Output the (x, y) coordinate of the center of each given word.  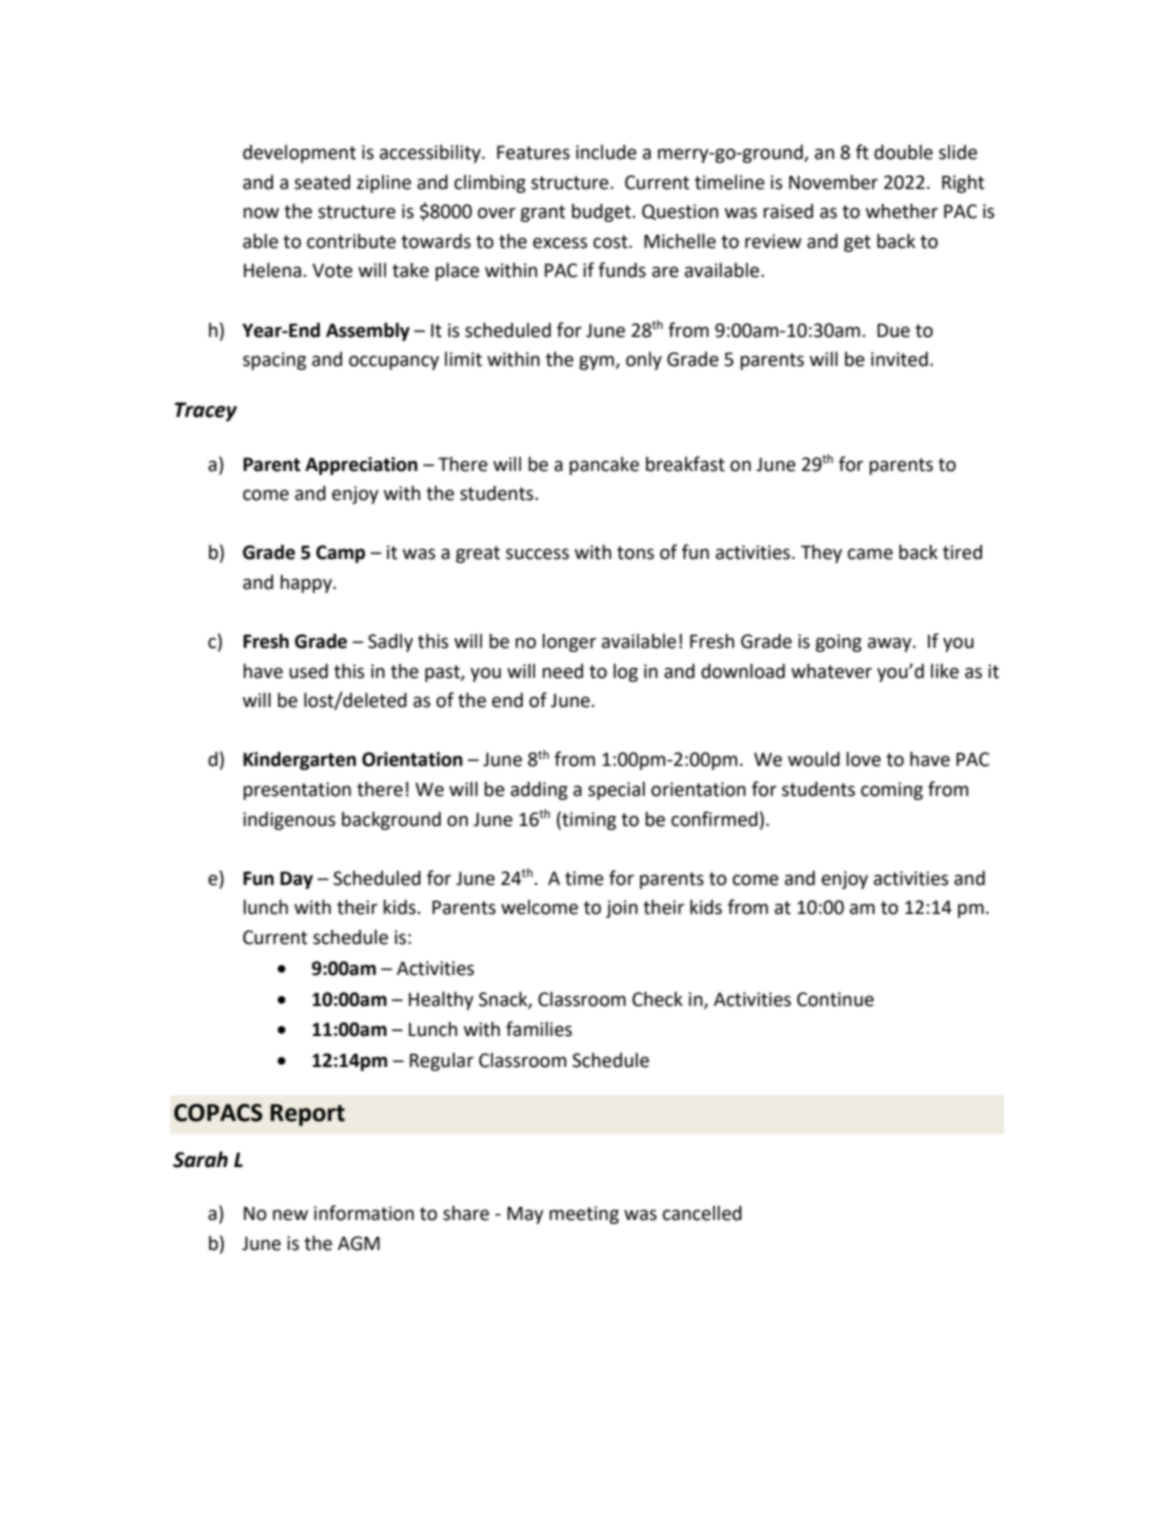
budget (601, 212)
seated (322, 182)
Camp (340, 554)
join (622, 909)
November (833, 182)
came (870, 554)
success (537, 554)
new (290, 1215)
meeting (584, 1215)
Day (296, 880)
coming (892, 791)
